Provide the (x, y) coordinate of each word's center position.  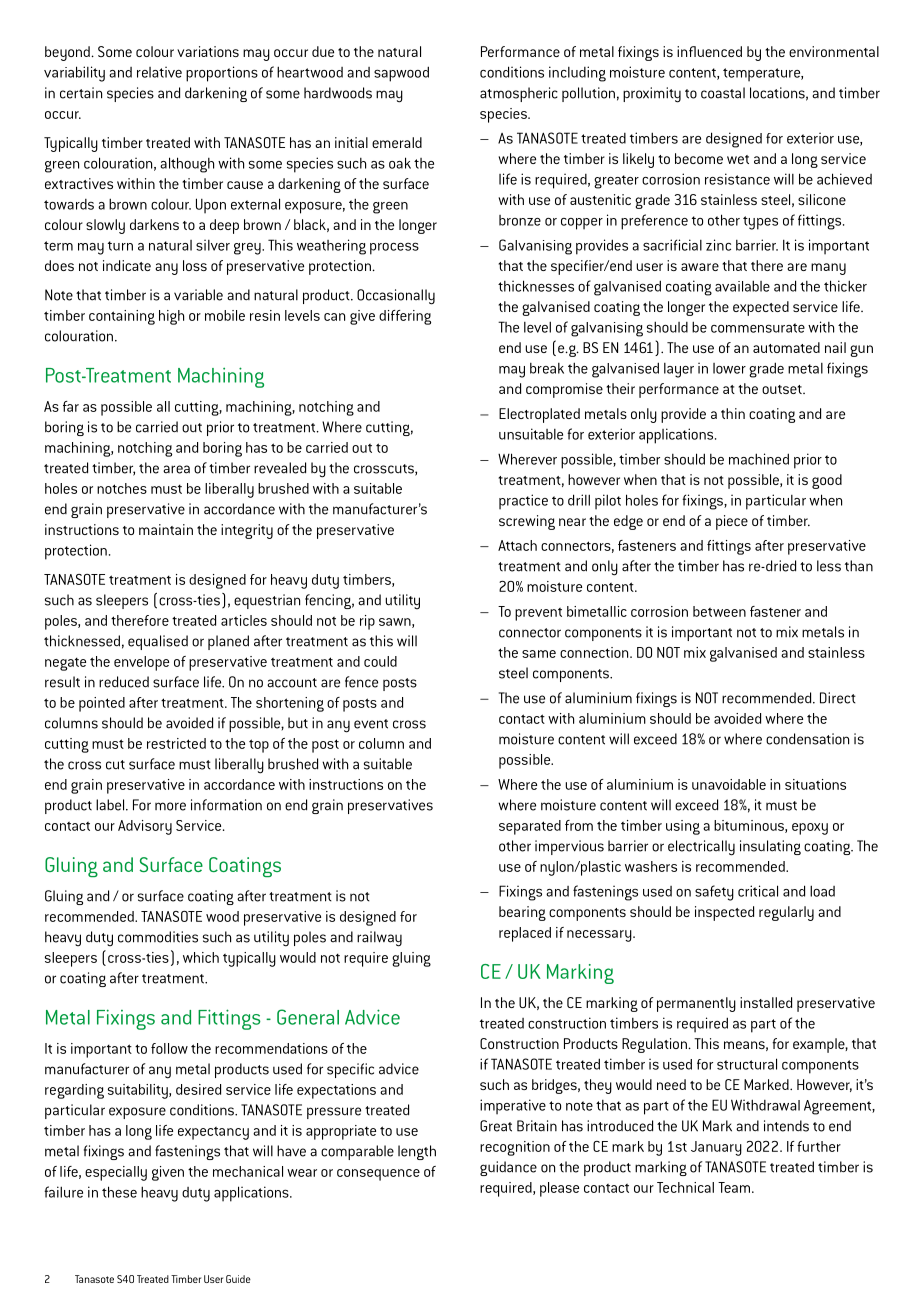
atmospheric (519, 94)
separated (530, 827)
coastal (723, 93)
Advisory (145, 827)
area (176, 469)
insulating (770, 847)
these (119, 1192)
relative (159, 72)
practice (523, 502)
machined (759, 459)
